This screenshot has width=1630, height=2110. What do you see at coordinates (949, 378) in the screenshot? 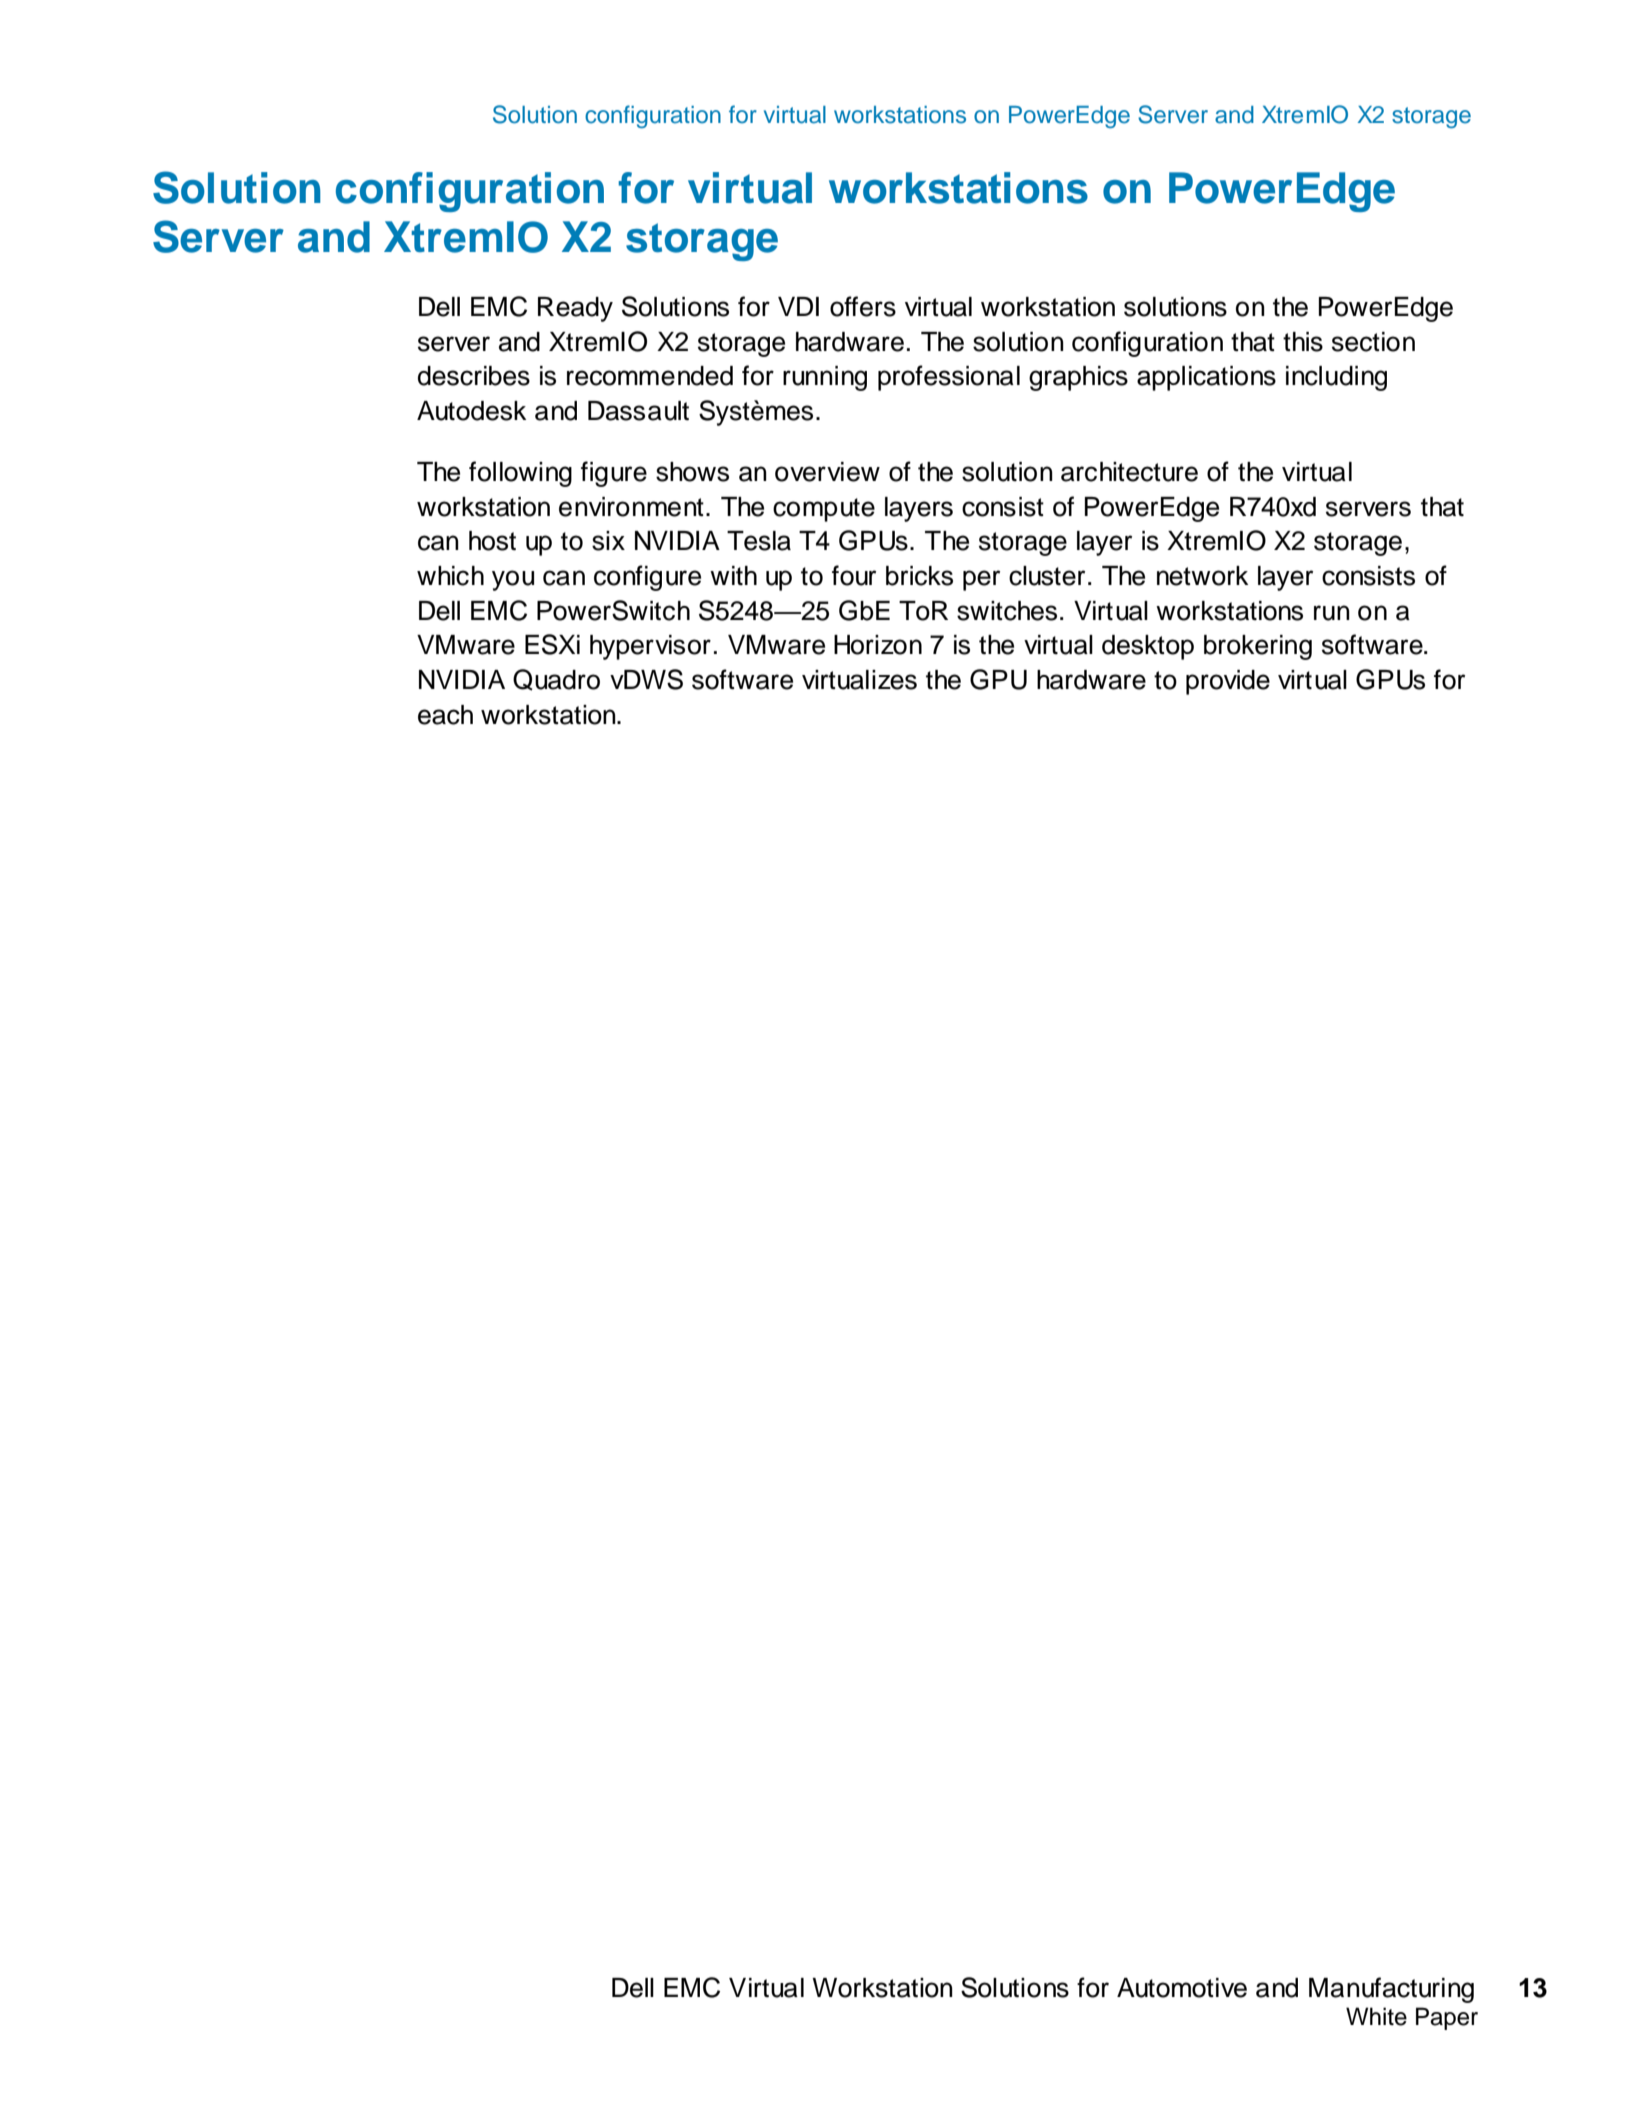
I see `professional` at bounding box center [949, 378].
